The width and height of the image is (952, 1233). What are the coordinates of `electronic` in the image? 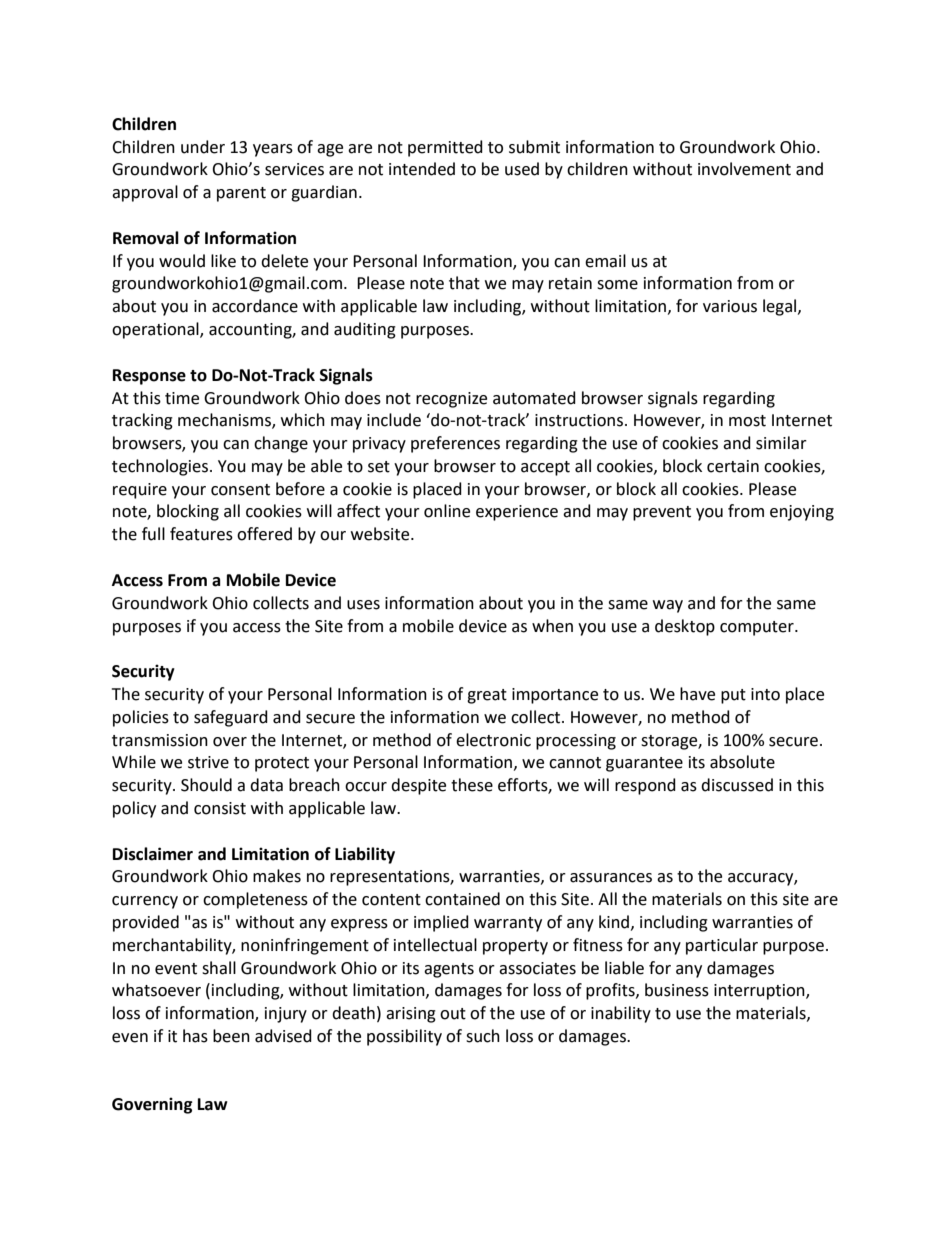 It's located at (493, 740).
